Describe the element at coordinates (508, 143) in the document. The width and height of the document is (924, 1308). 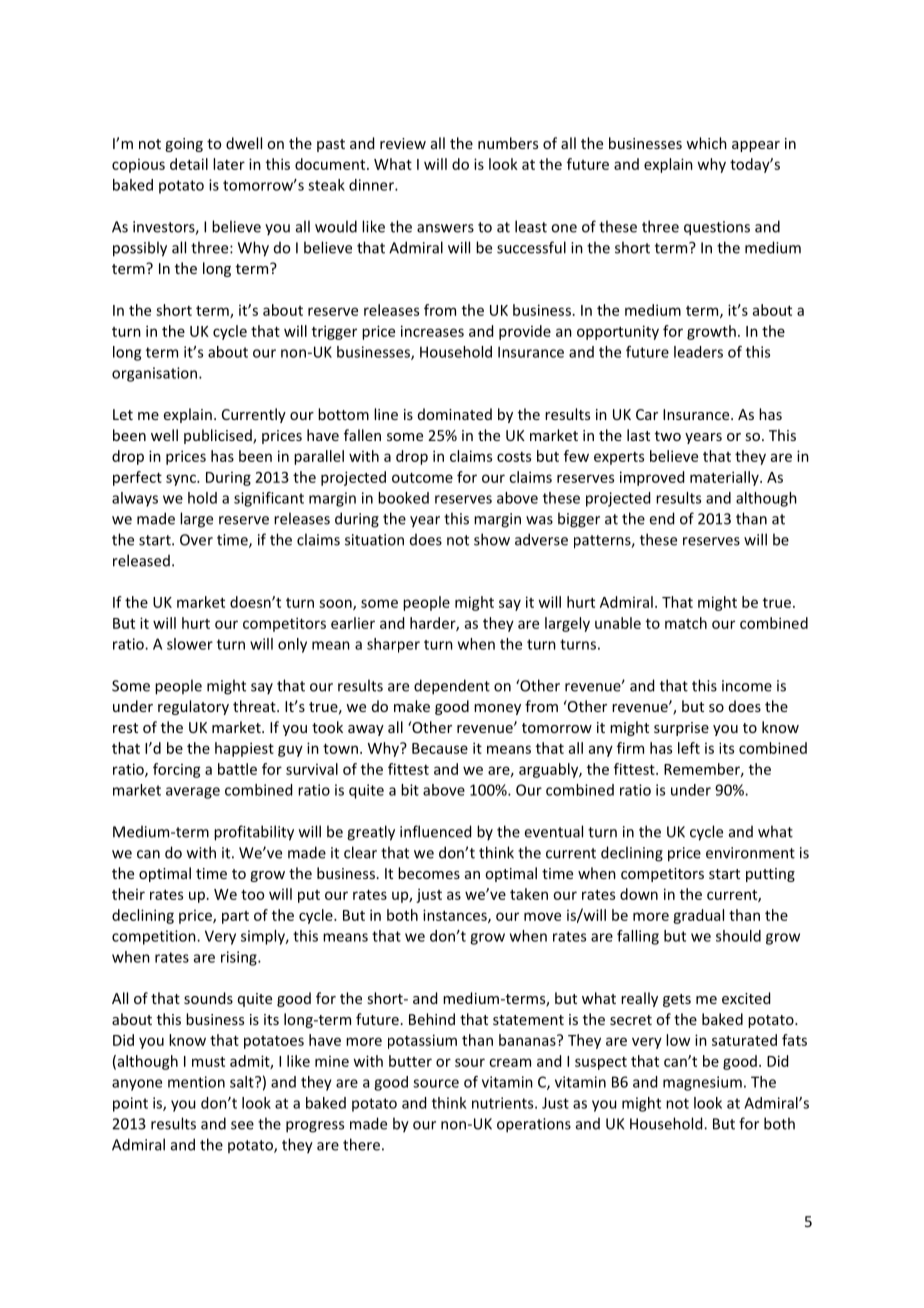
I see `numbers` at that location.
